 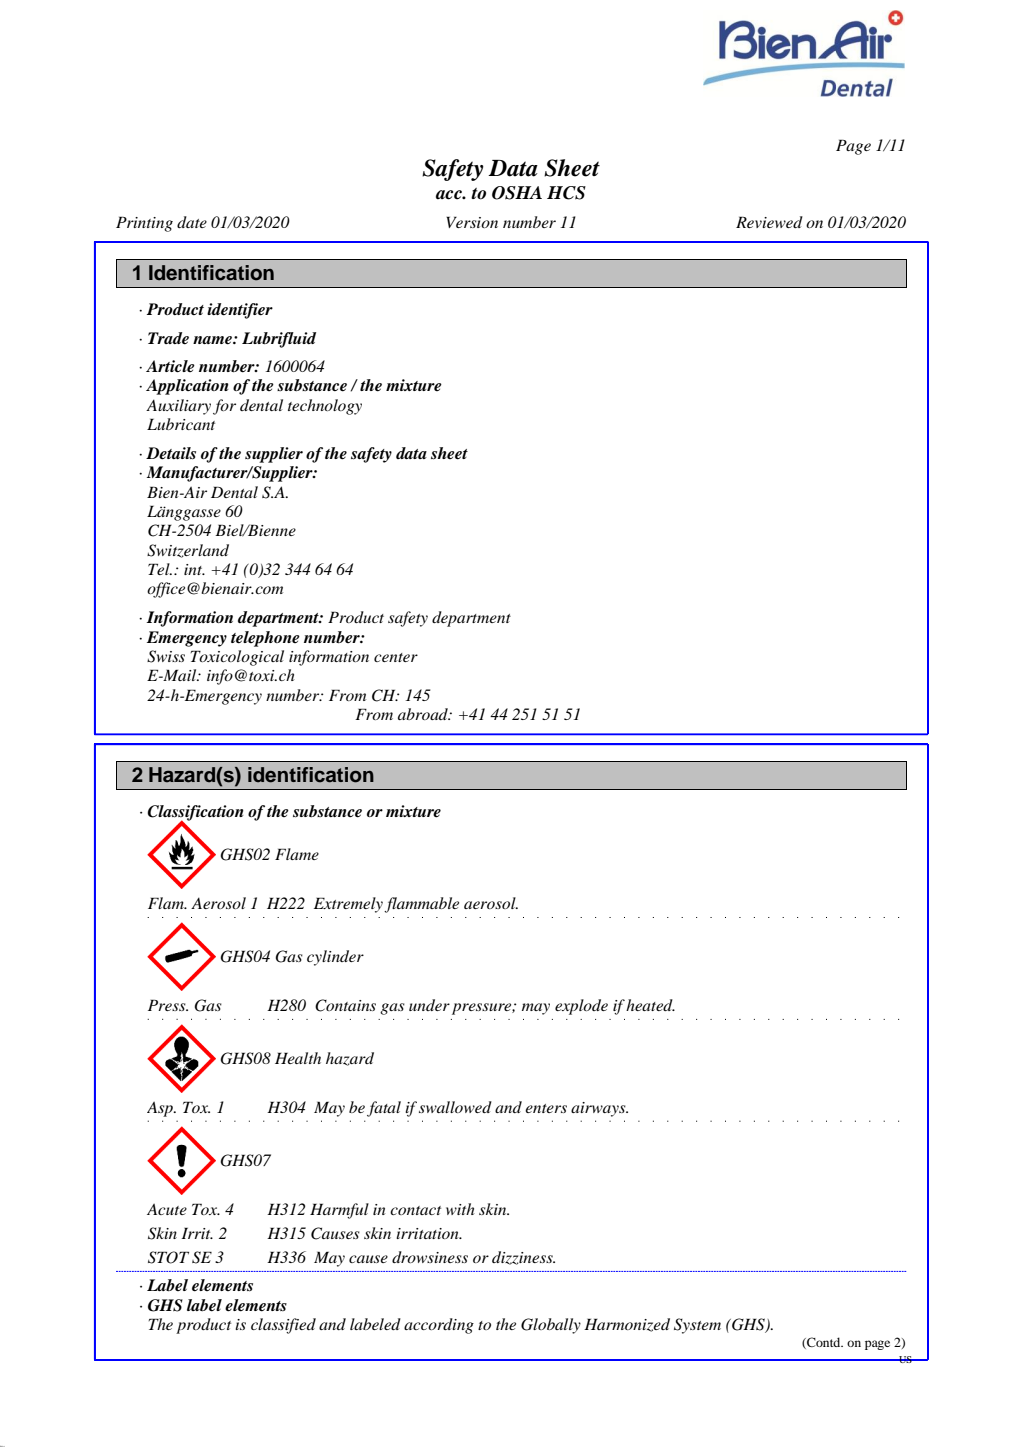 What do you see at coordinates (769, 222) in the image?
I see `Reviewed` at bounding box center [769, 222].
